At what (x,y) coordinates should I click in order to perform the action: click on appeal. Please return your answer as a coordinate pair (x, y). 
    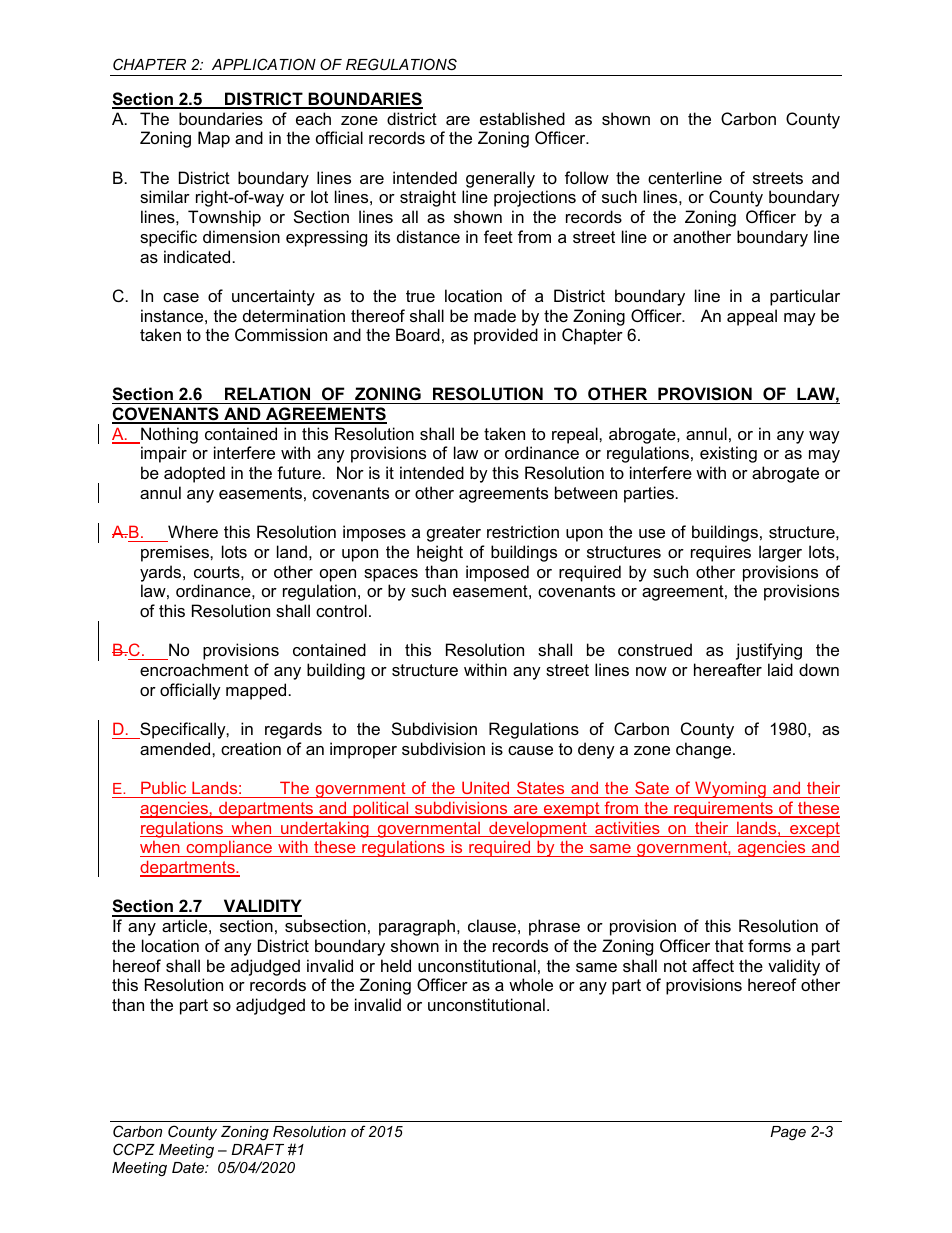
    Looking at the image, I should click on (752, 317).
